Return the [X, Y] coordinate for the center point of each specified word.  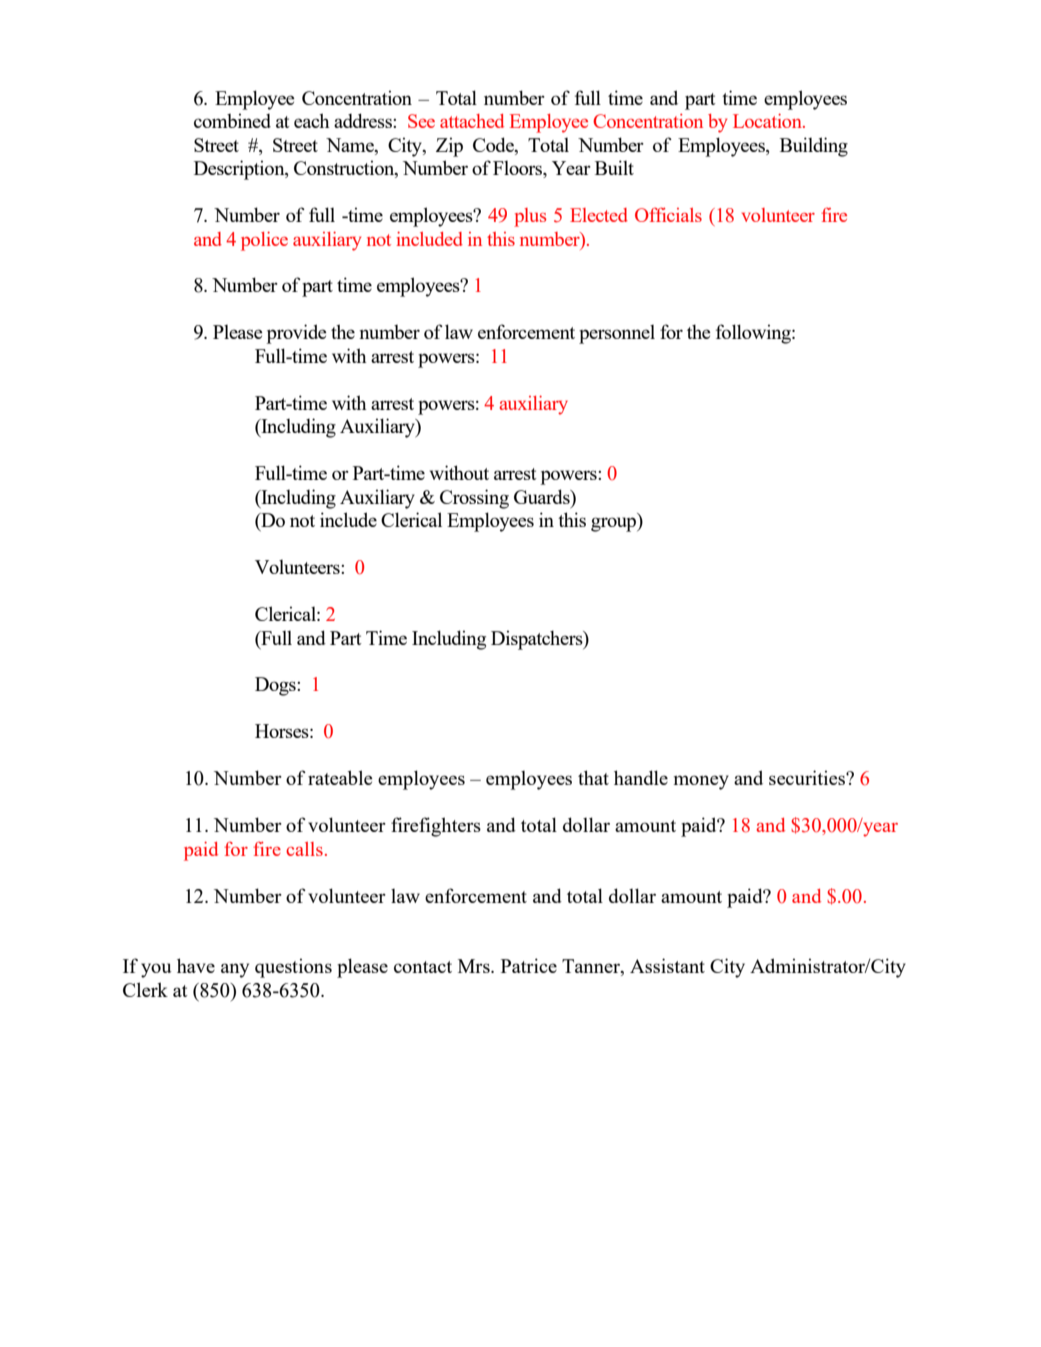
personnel [617, 334]
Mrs [475, 966]
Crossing [474, 499]
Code [494, 144]
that [593, 777]
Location [768, 121]
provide [296, 334]
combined [232, 120]
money [701, 782]
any [235, 970]
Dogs [276, 686]
